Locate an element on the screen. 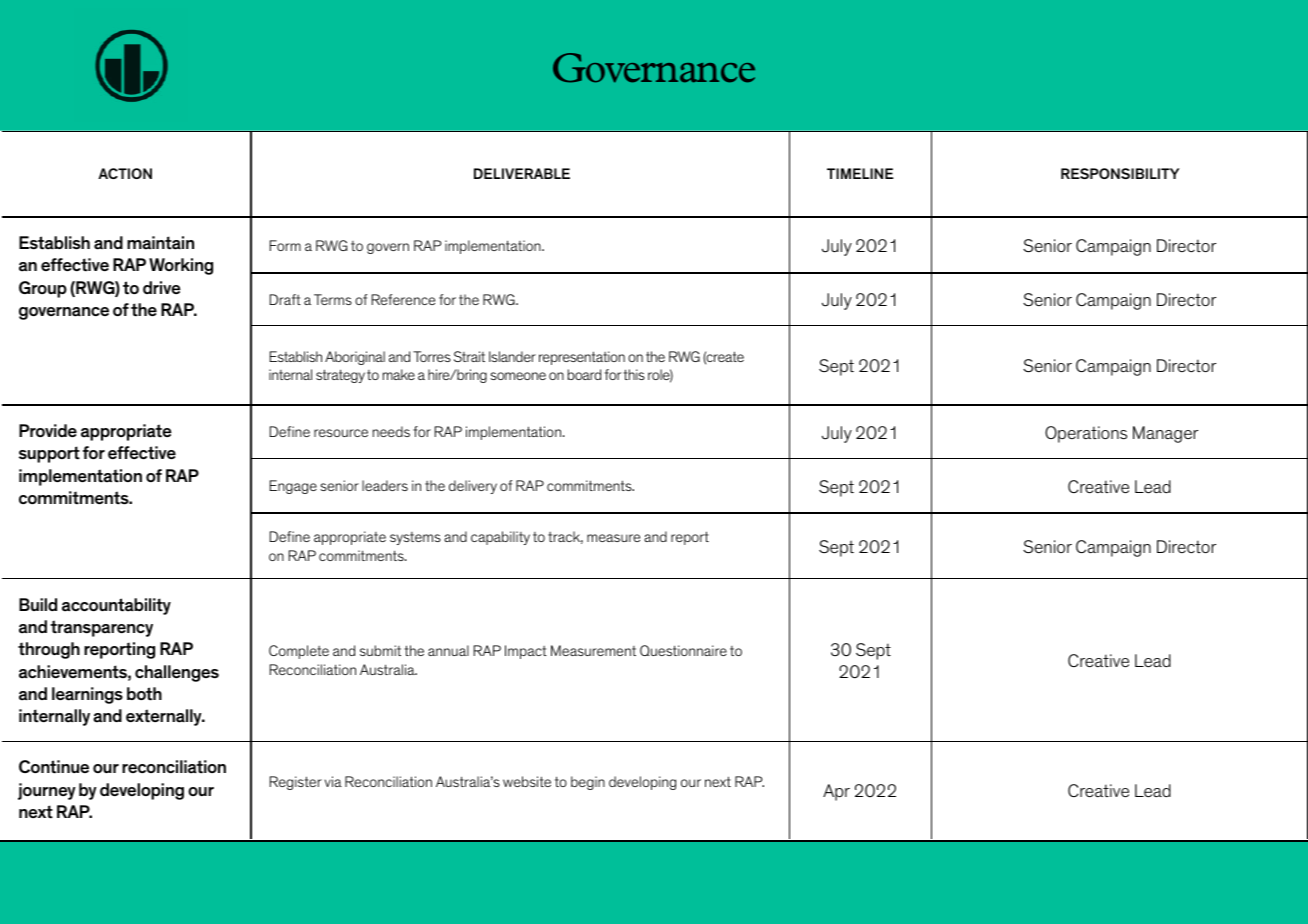 Image resolution: width=1308 pixels, height=924 pixels. transparency is located at coordinates (101, 628).
